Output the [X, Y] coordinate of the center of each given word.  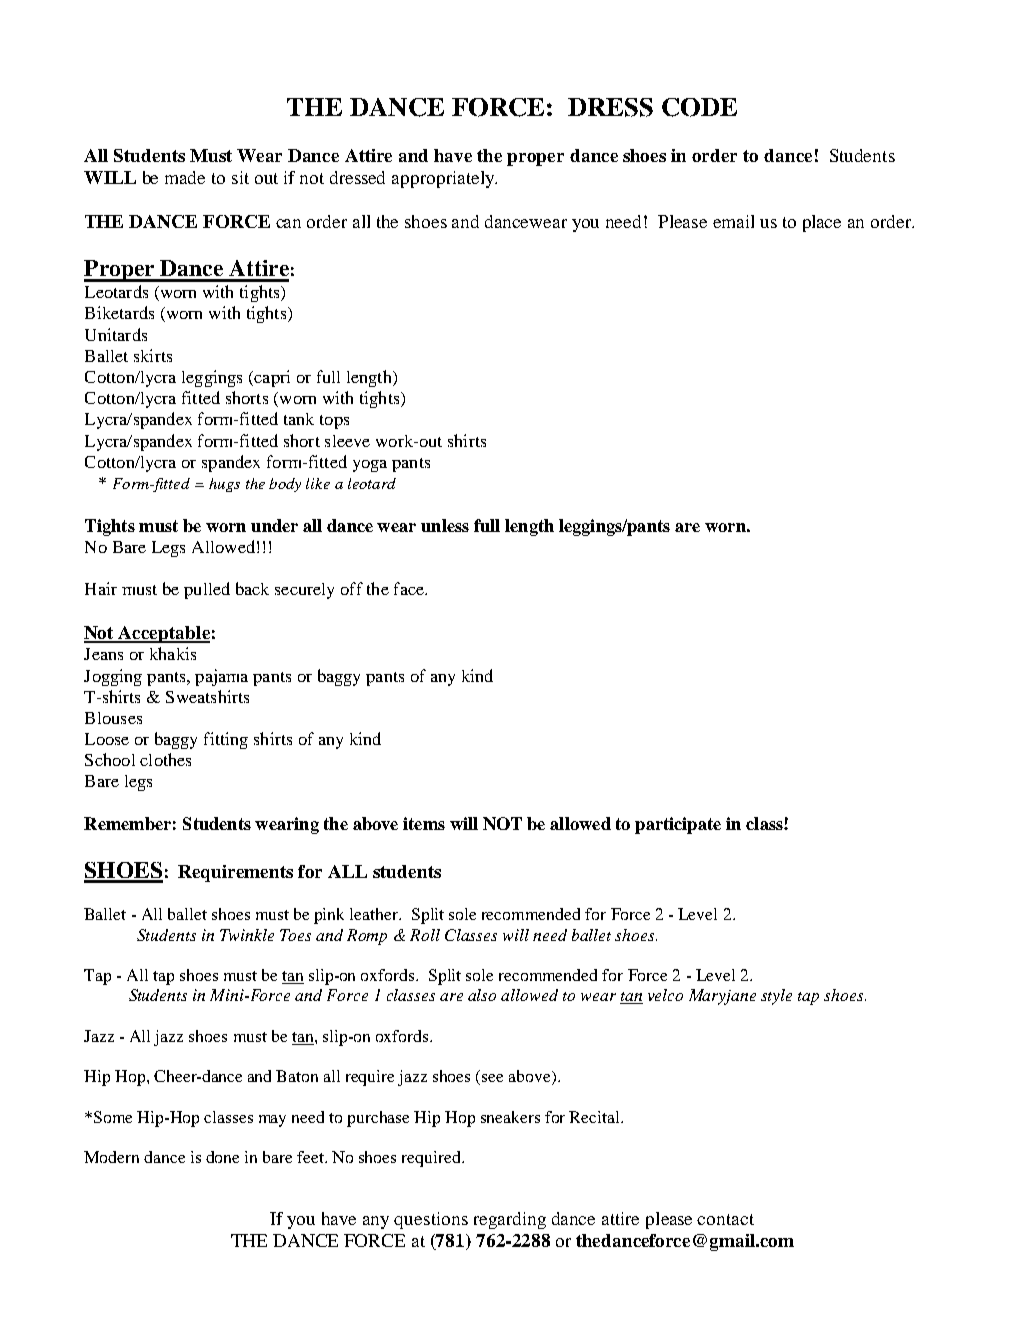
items [424, 823]
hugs [224, 485]
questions [431, 1220]
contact [725, 1219]
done [222, 1157]
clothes [165, 759]
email [733, 221]
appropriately [444, 179]
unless [445, 525]
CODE [699, 107]
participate [678, 825]
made [185, 177]
